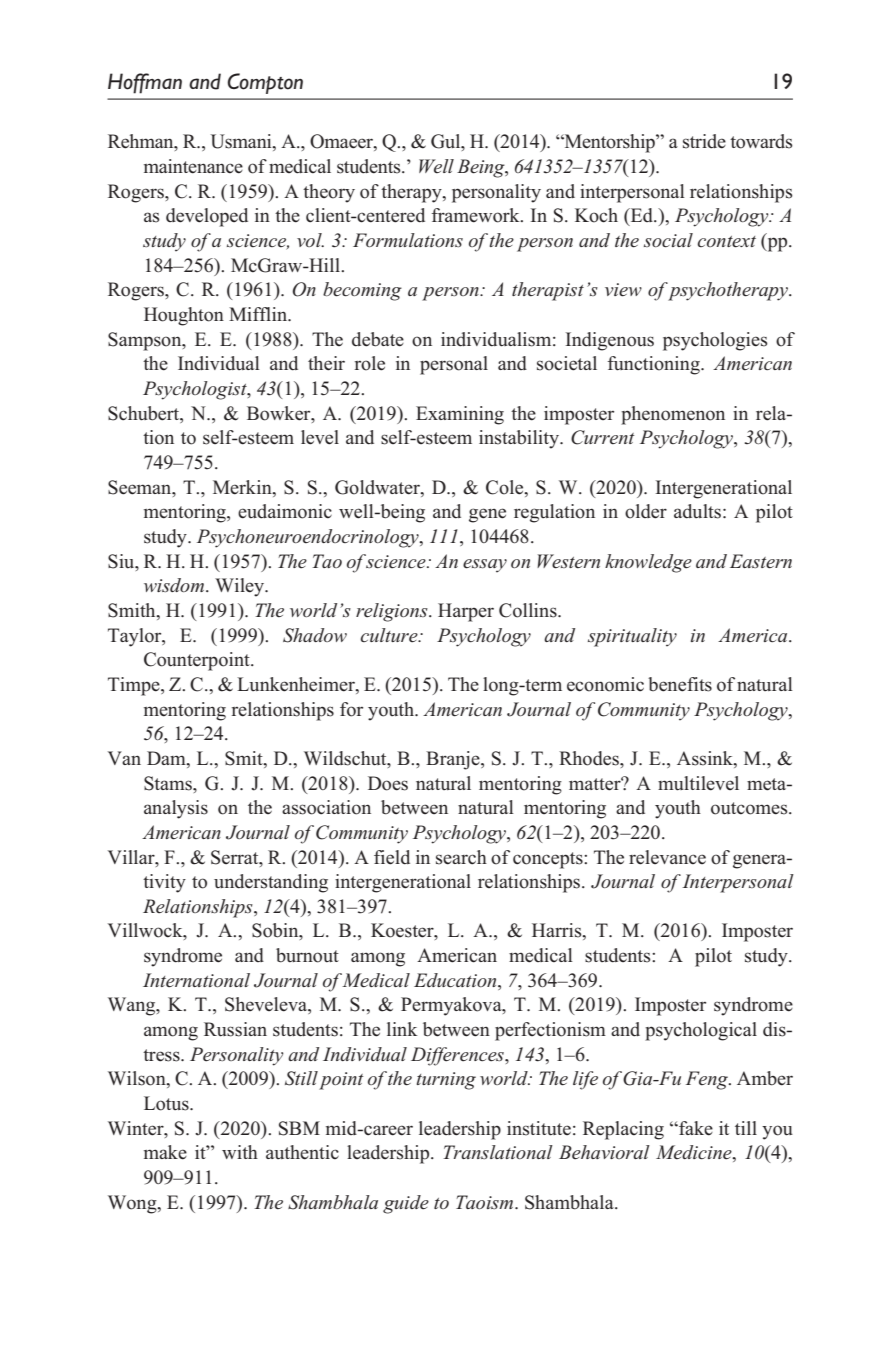 This image has height=1372, width=887. What do you see at coordinates (680, 684) in the image?
I see `benefits` at bounding box center [680, 684].
